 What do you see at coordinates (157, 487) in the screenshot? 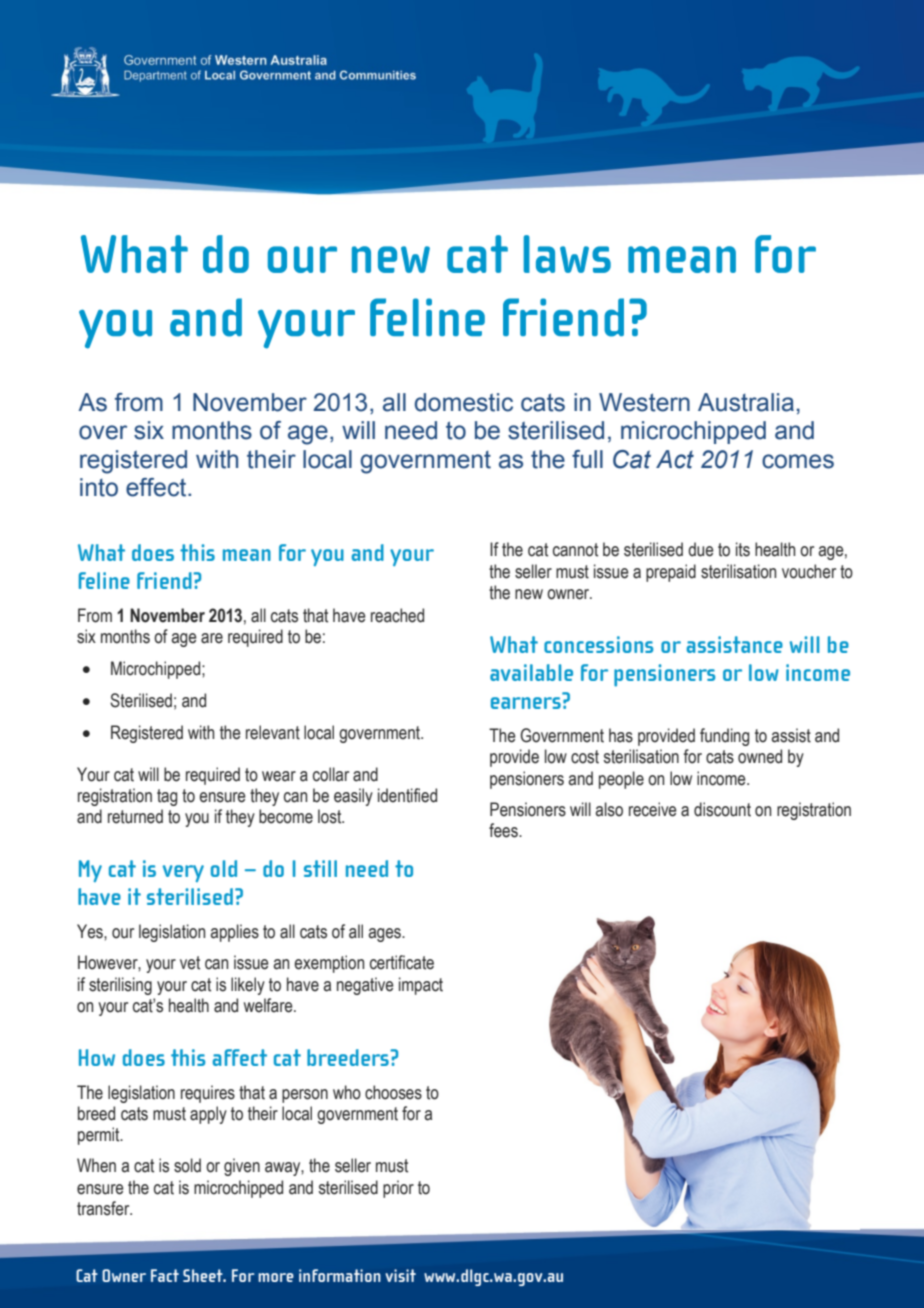
I see `effect` at bounding box center [157, 487].
